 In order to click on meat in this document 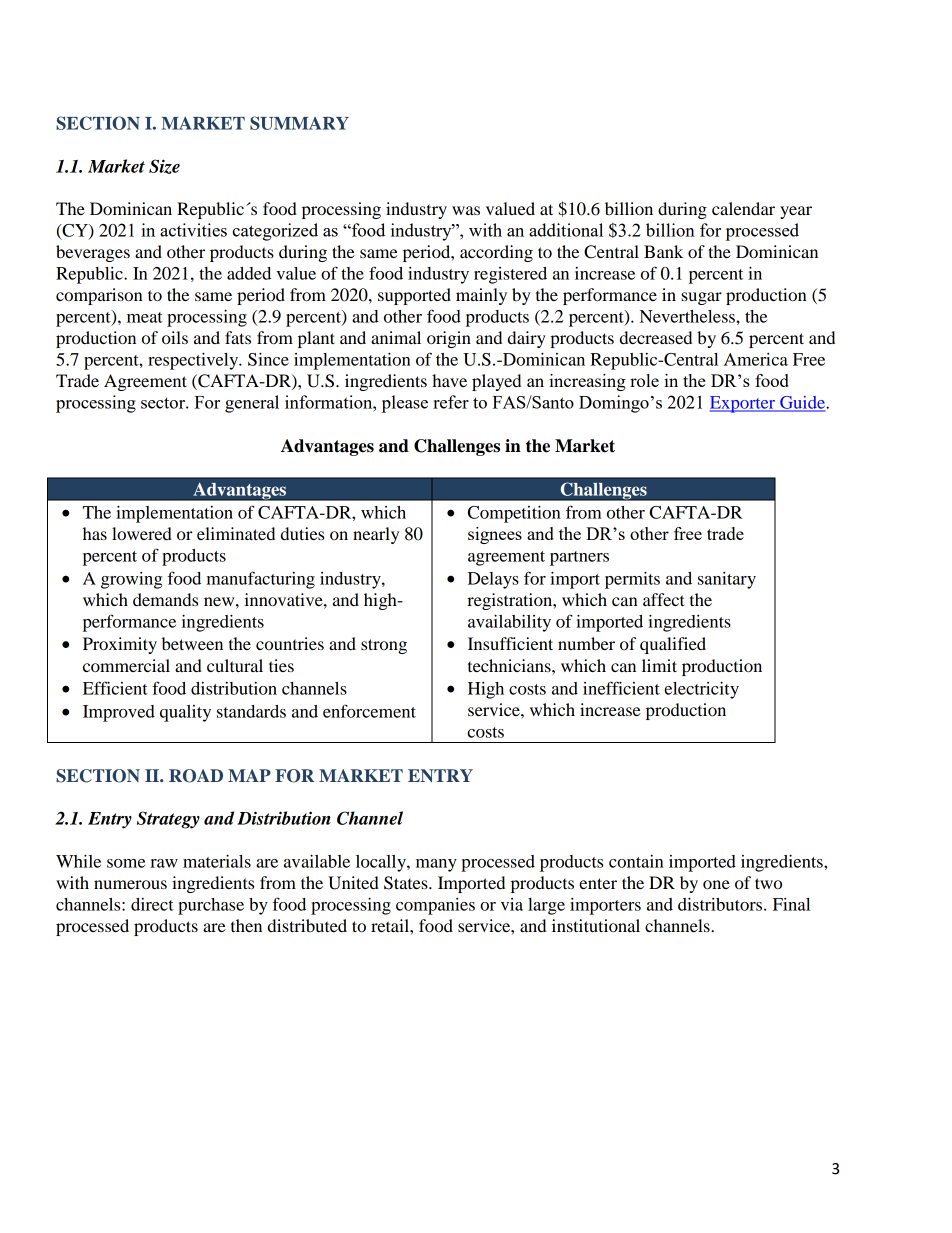, I will do `click(145, 317)`.
